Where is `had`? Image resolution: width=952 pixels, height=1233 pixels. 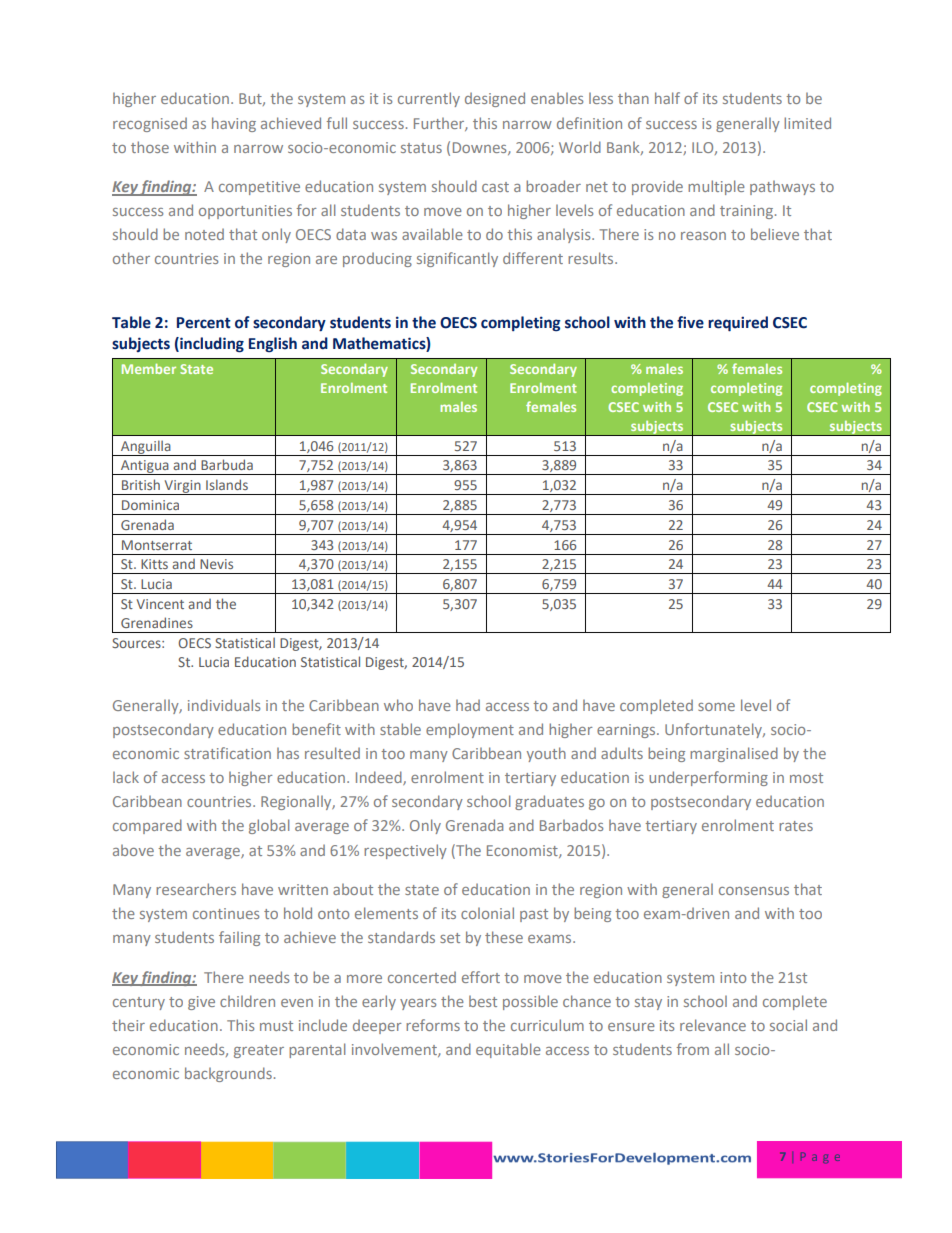
had is located at coordinates (468, 705).
